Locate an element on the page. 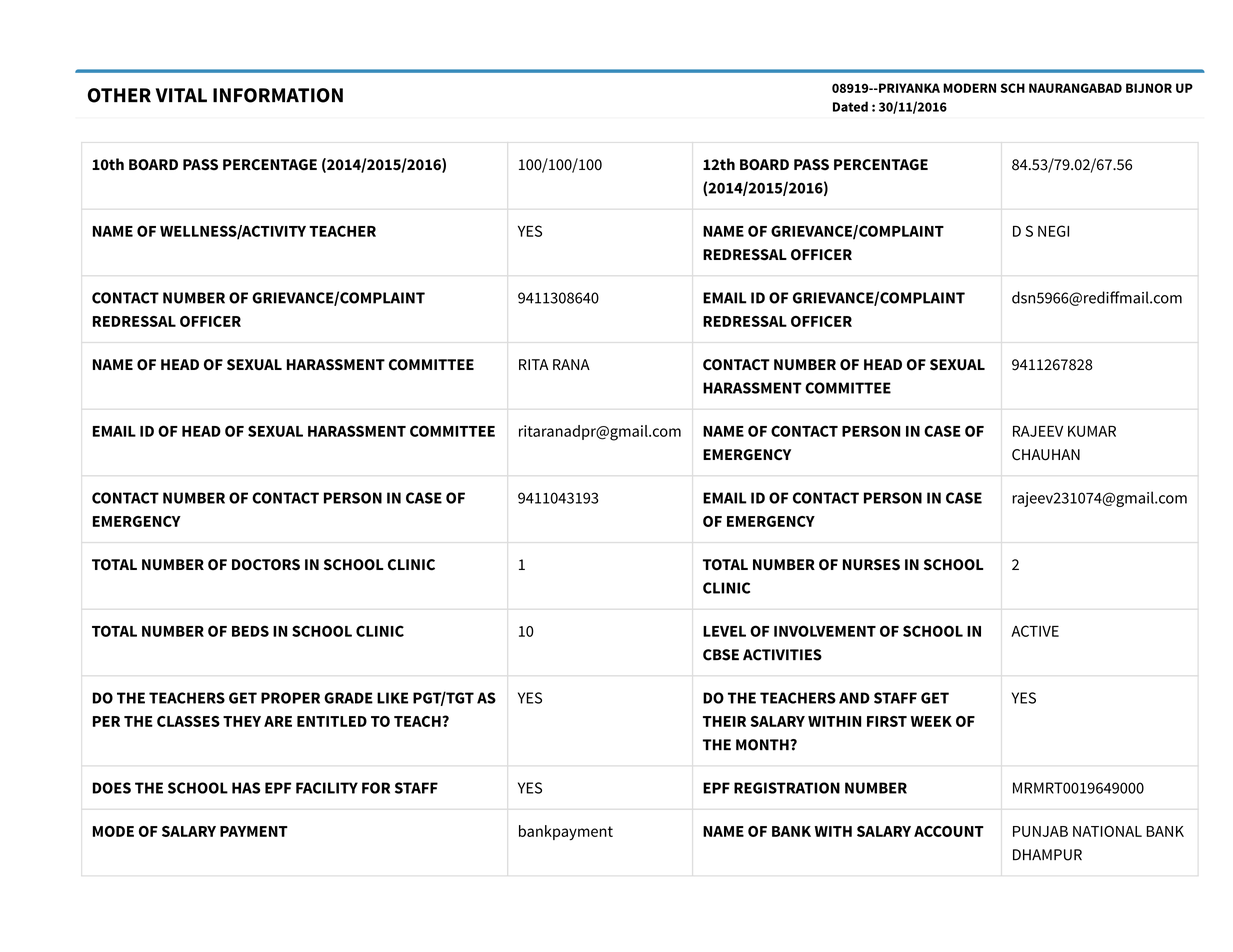  INFORMATION is located at coordinates (278, 95).
